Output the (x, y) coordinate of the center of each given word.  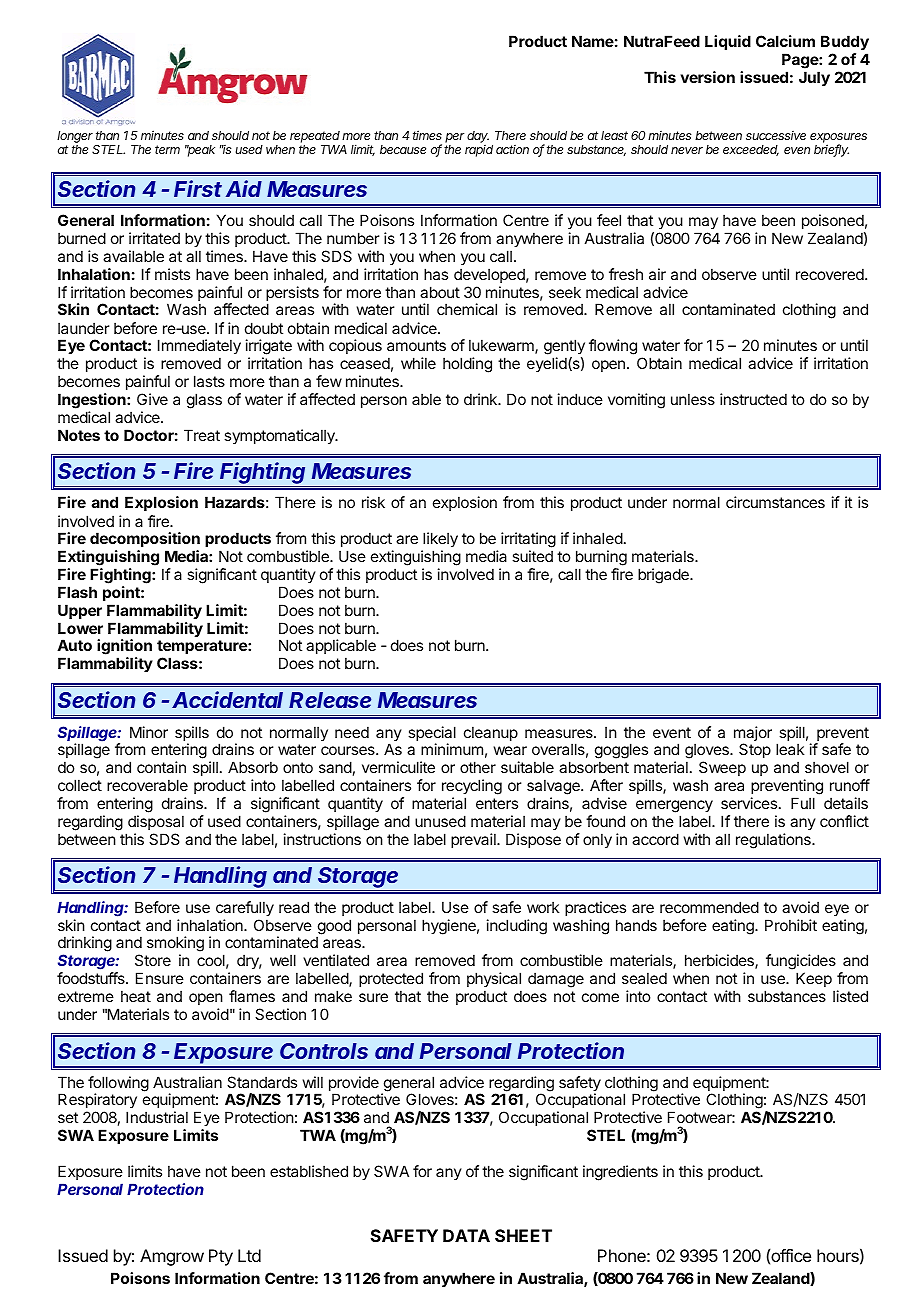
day (478, 138)
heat (136, 996)
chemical (467, 309)
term (167, 149)
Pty (221, 1257)
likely (439, 541)
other (478, 767)
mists (172, 274)
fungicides (801, 963)
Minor (149, 732)
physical (494, 979)
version (707, 77)
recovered (831, 274)
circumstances (775, 502)
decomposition (145, 539)
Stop (755, 750)
